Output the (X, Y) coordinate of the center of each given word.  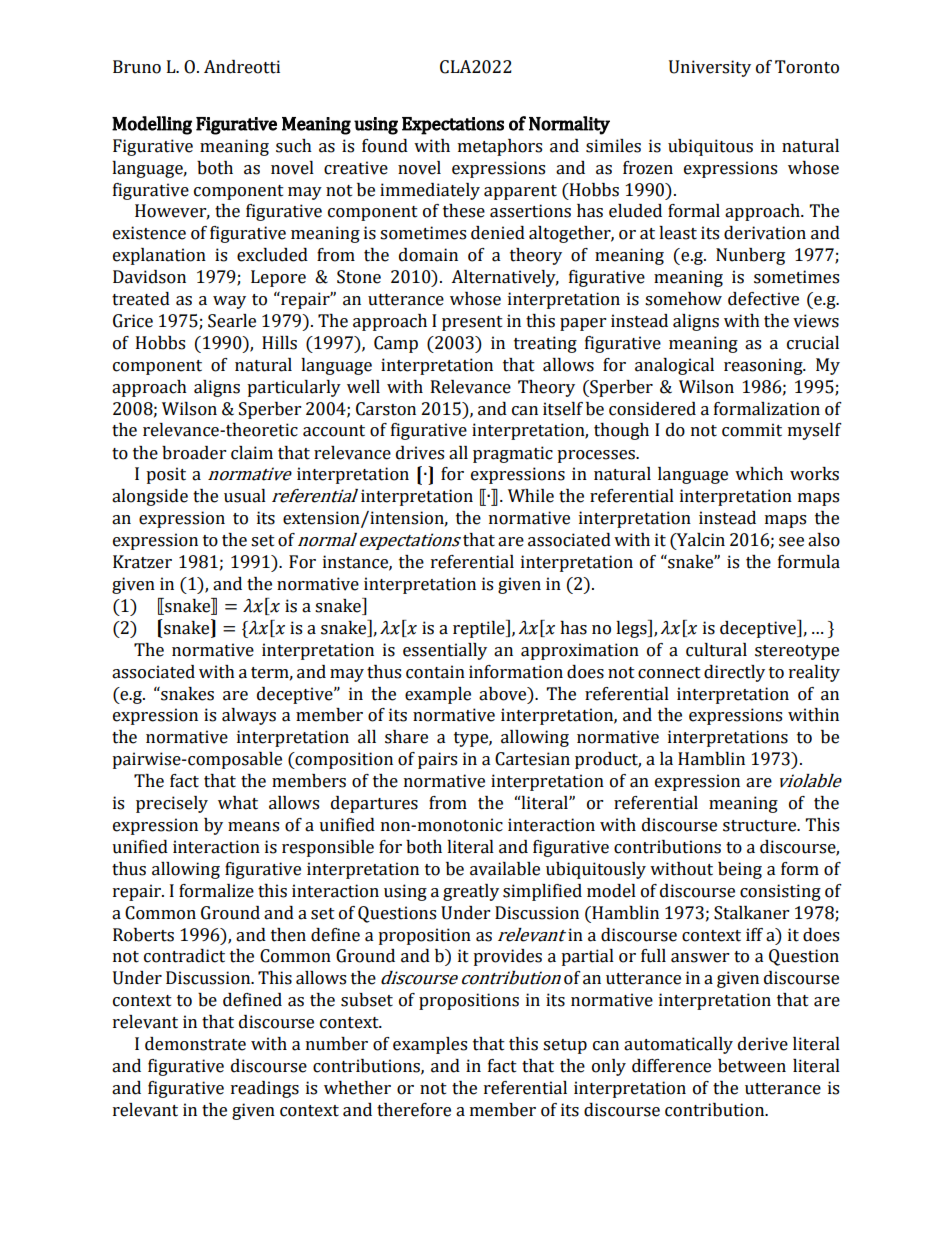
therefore (414, 1110)
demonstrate (195, 1044)
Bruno (137, 67)
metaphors (500, 147)
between (752, 1066)
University (710, 68)
